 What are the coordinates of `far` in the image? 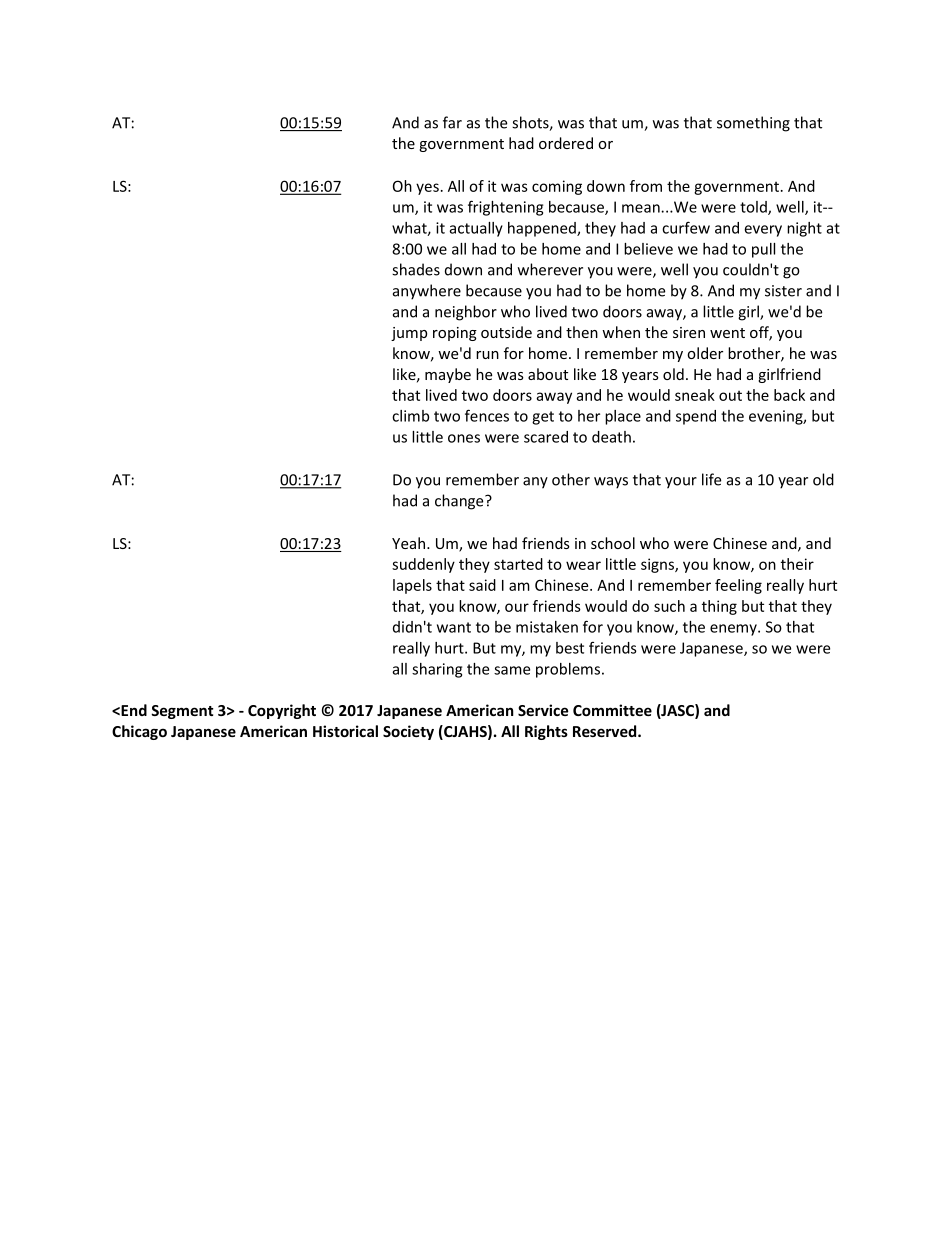 It's located at (452, 122).
